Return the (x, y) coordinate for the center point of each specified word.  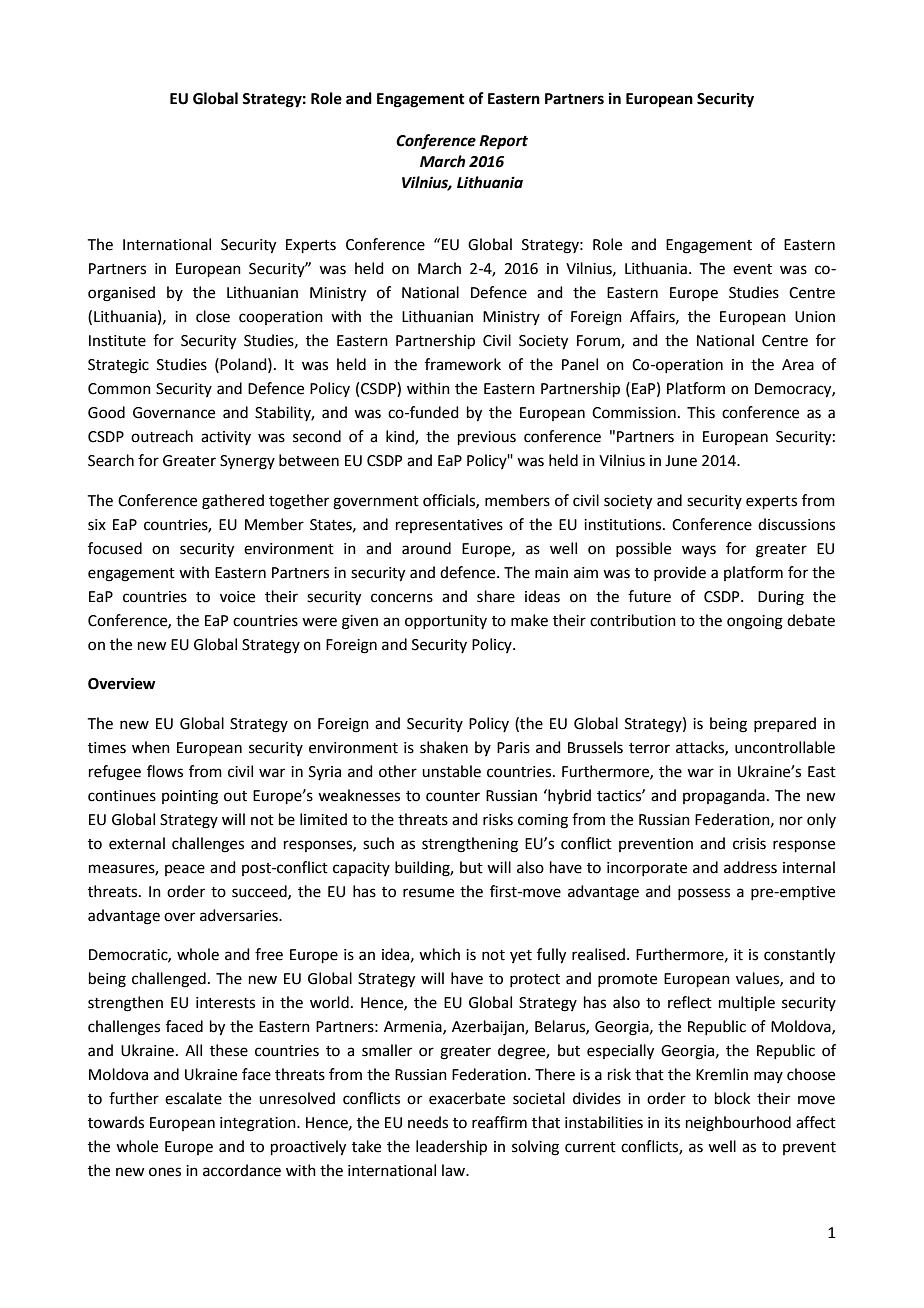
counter (453, 796)
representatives (449, 526)
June (681, 461)
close (213, 316)
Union (815, 317)
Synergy (247, 462)
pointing (190, 797)
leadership (451, 1147)
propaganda (724, 797)
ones (165, 1172)
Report (503, 142)
